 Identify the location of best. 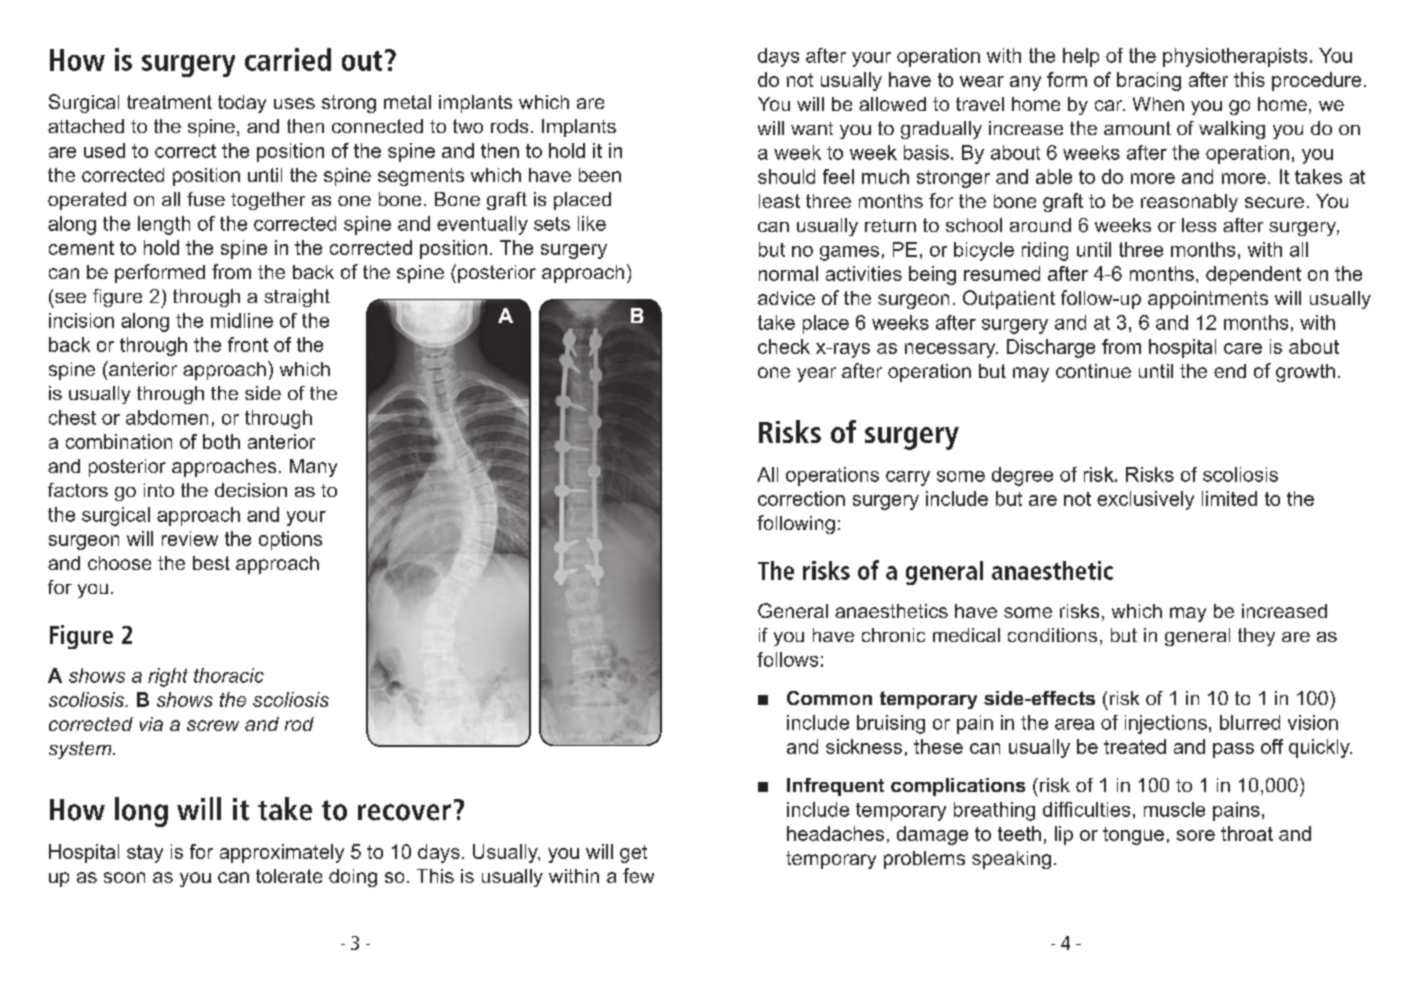
(211, 563).
